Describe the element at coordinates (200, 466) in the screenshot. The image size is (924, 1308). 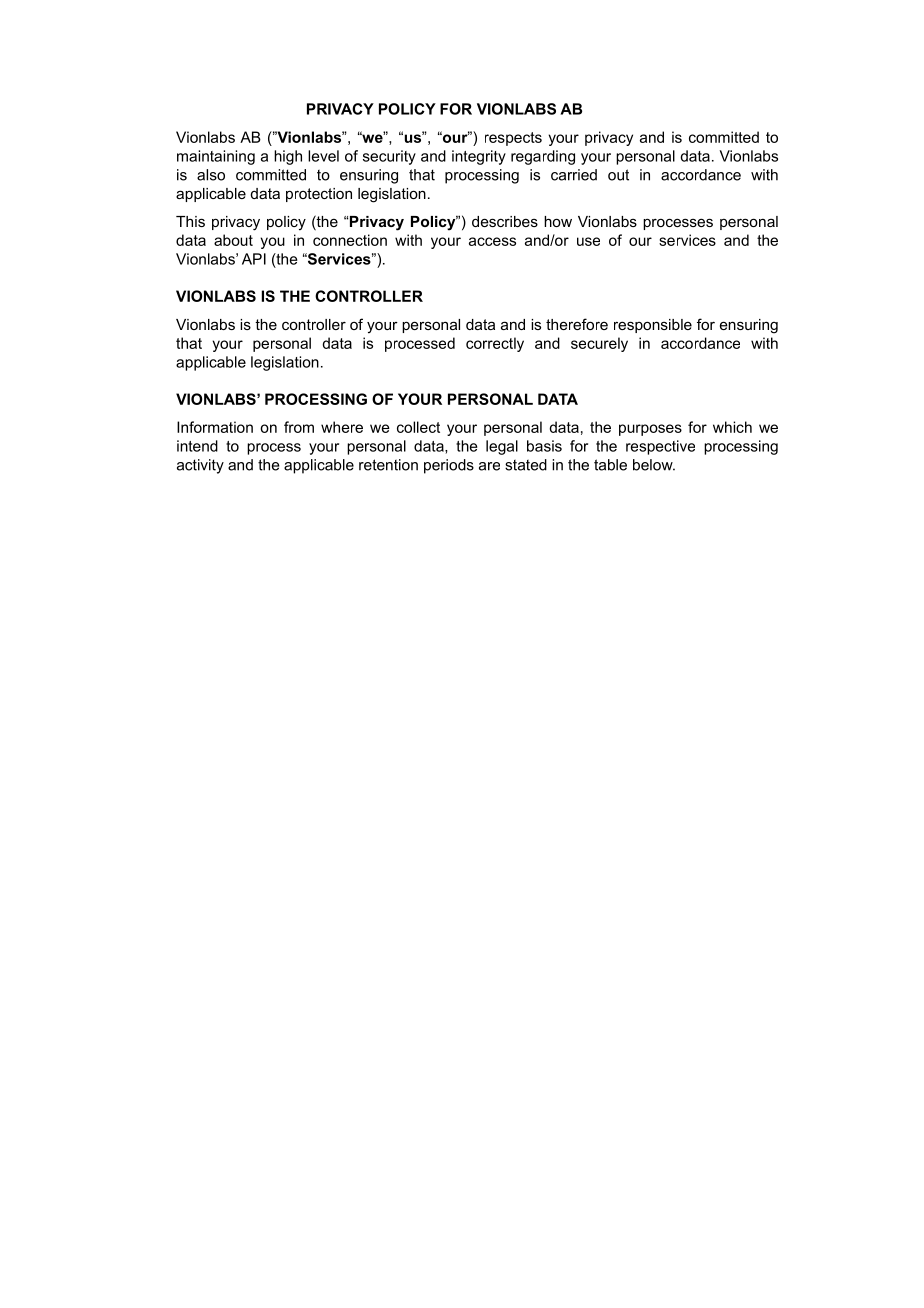
I see `activity` at that location.
